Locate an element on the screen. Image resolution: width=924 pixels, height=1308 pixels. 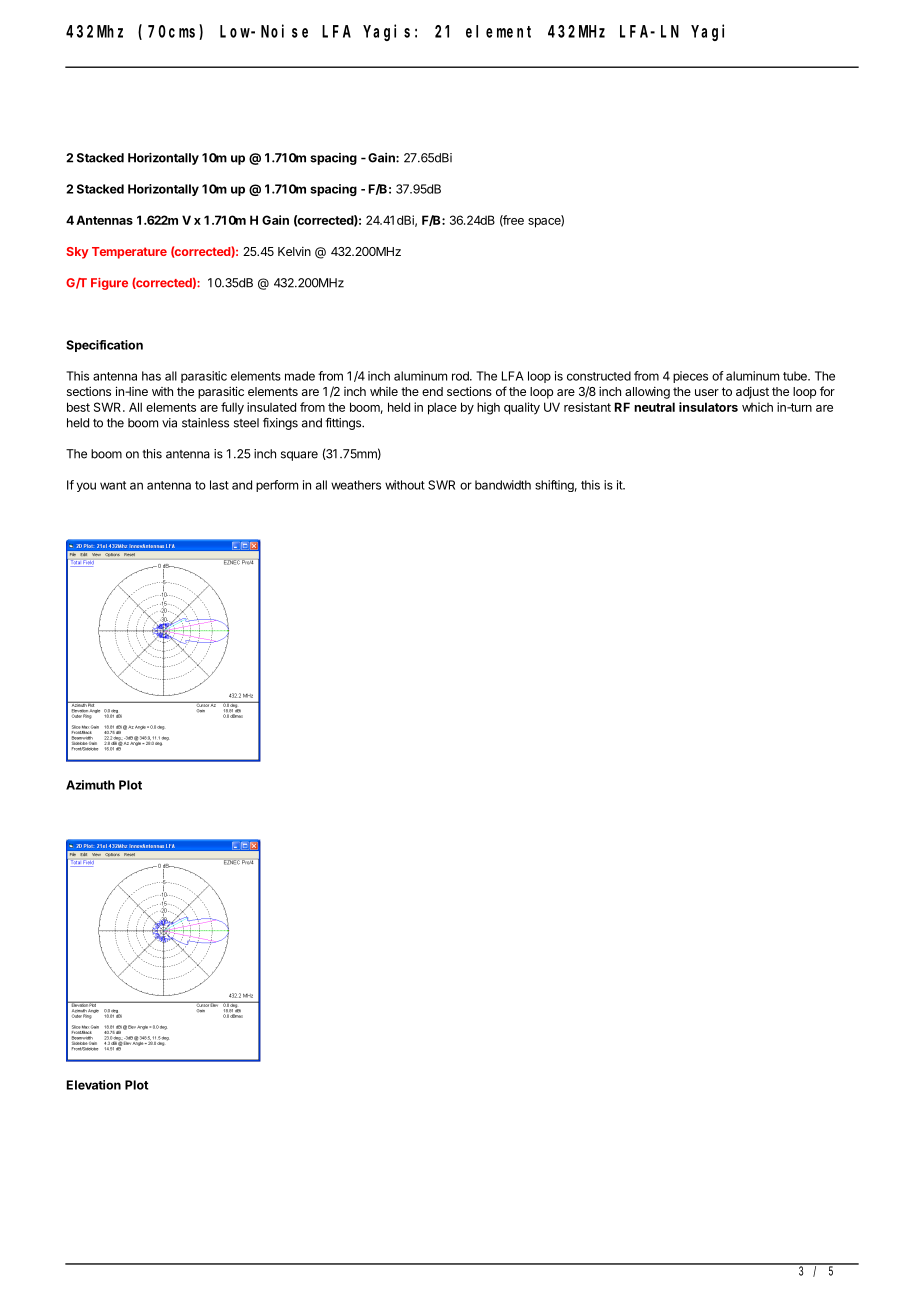
place is located at coordinates (442, 408).
